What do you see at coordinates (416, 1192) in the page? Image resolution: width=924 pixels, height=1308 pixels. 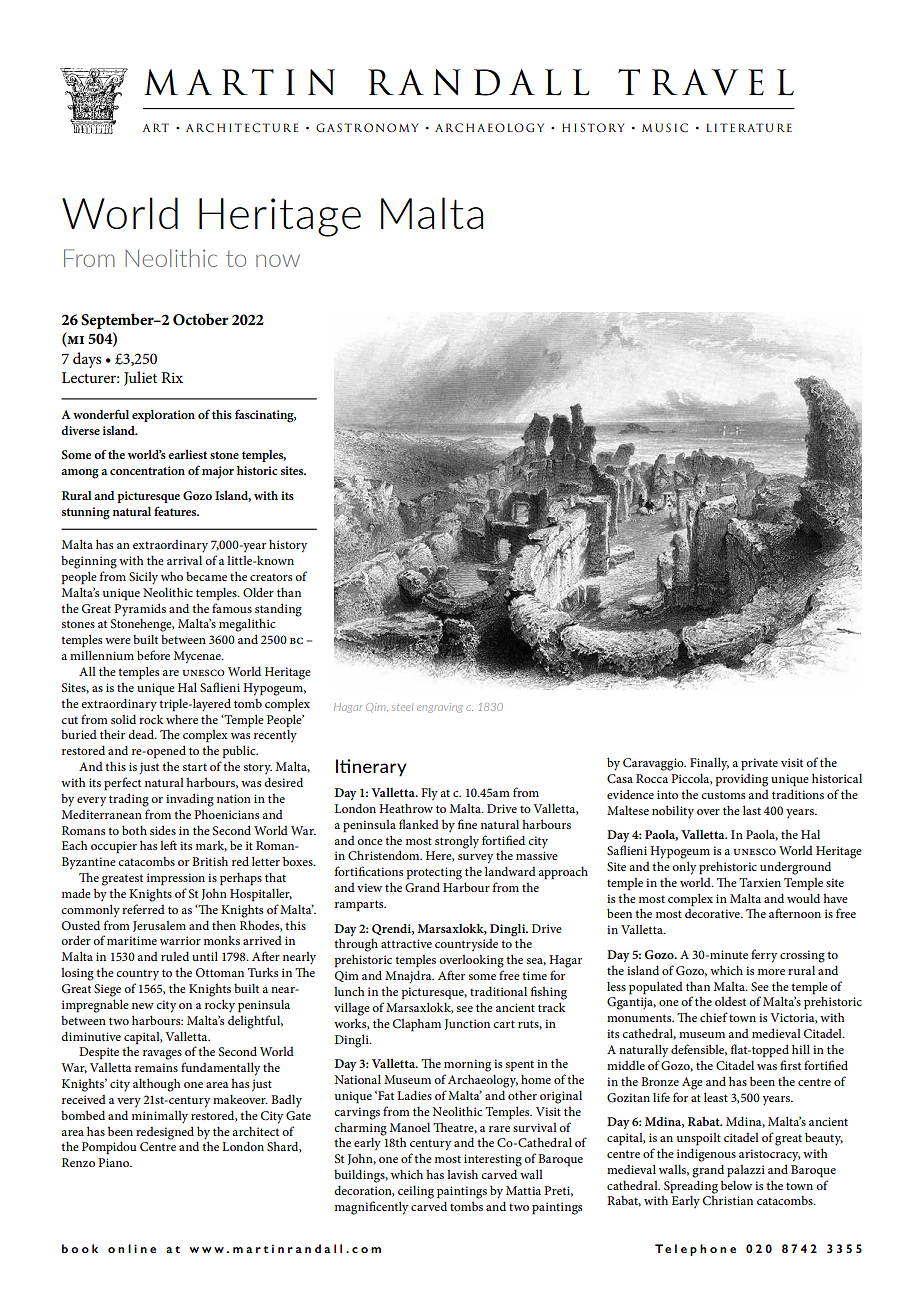 I see `ceiling` at bounding box center [416, 1192].
